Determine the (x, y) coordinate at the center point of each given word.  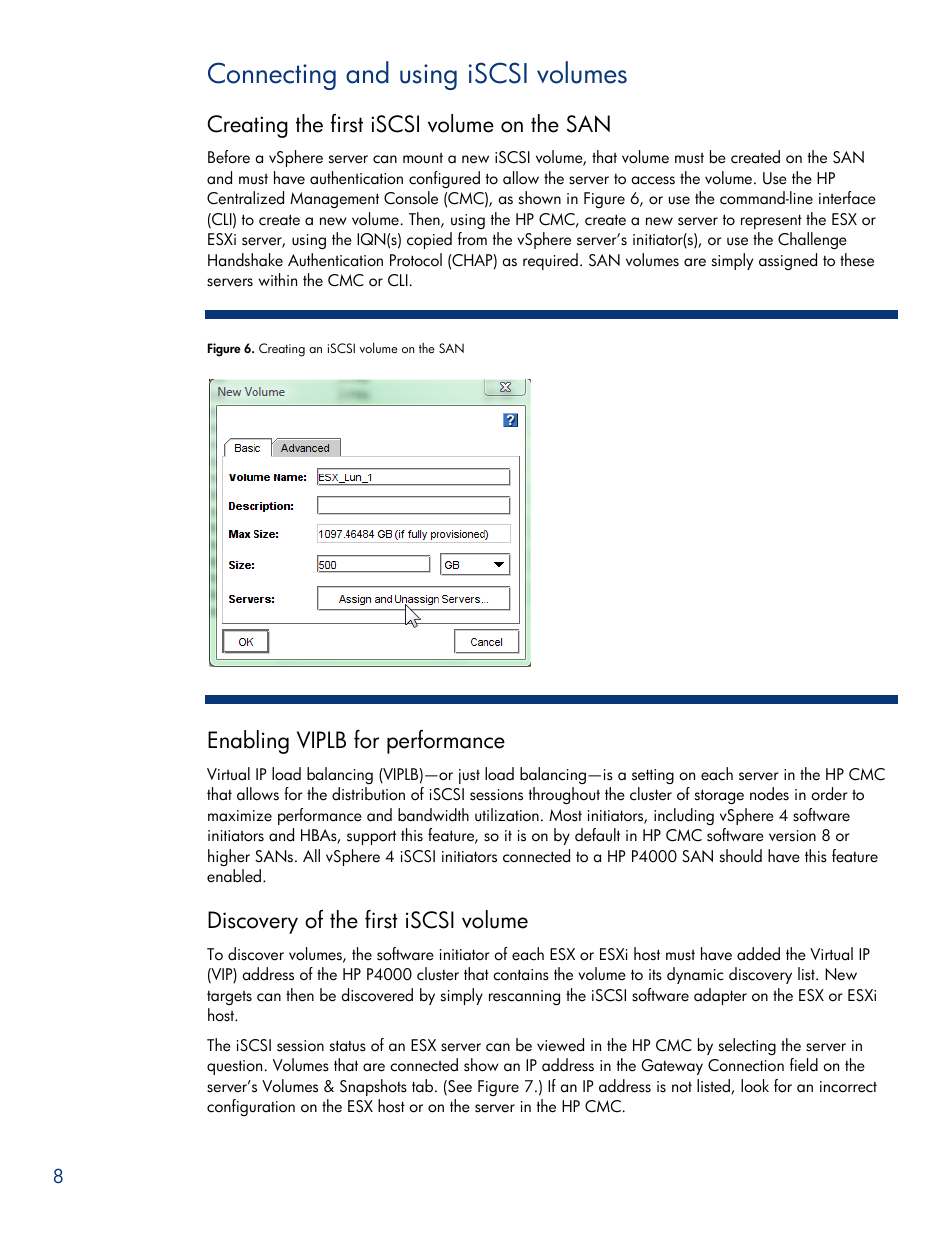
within (278, 279)
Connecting (272, 76)
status (348, 1046)
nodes (769, 794)
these (857, 260)
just (469, 776)
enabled (234, 876)
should (741, 856)
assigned (788, 261)
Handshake (245, 260)
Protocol (416, 260)
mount (423, 158)
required (550, 261)
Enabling (248, 742)
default (597, 835)
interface (847, 198)
